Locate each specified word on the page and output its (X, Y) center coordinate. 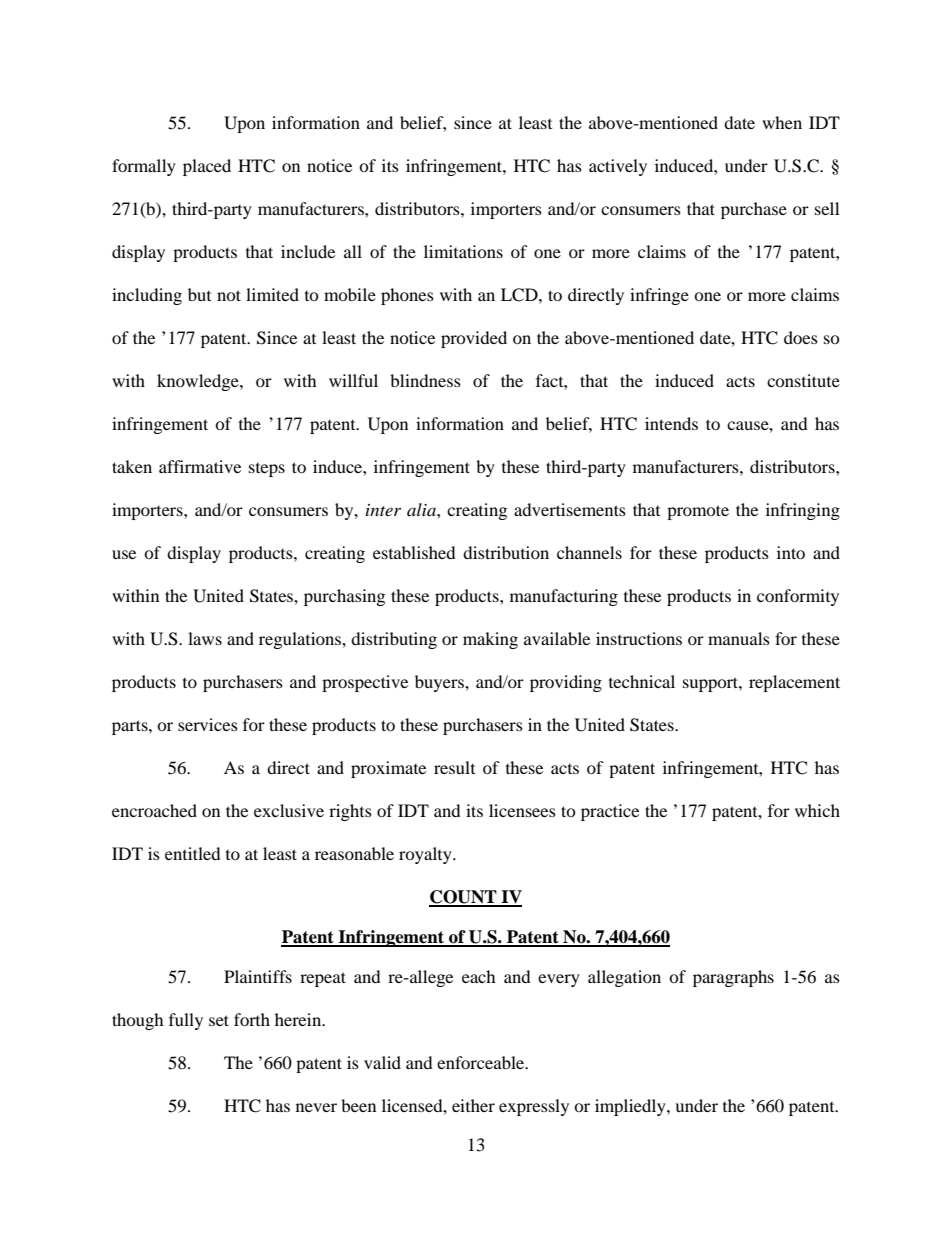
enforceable (482, 1062)
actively (618, 167)
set (219, 1020)
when (782, 122)
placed (207, 167)
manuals (739, 638)
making (490, 640)
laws (205, 638)
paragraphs (733, 978)
